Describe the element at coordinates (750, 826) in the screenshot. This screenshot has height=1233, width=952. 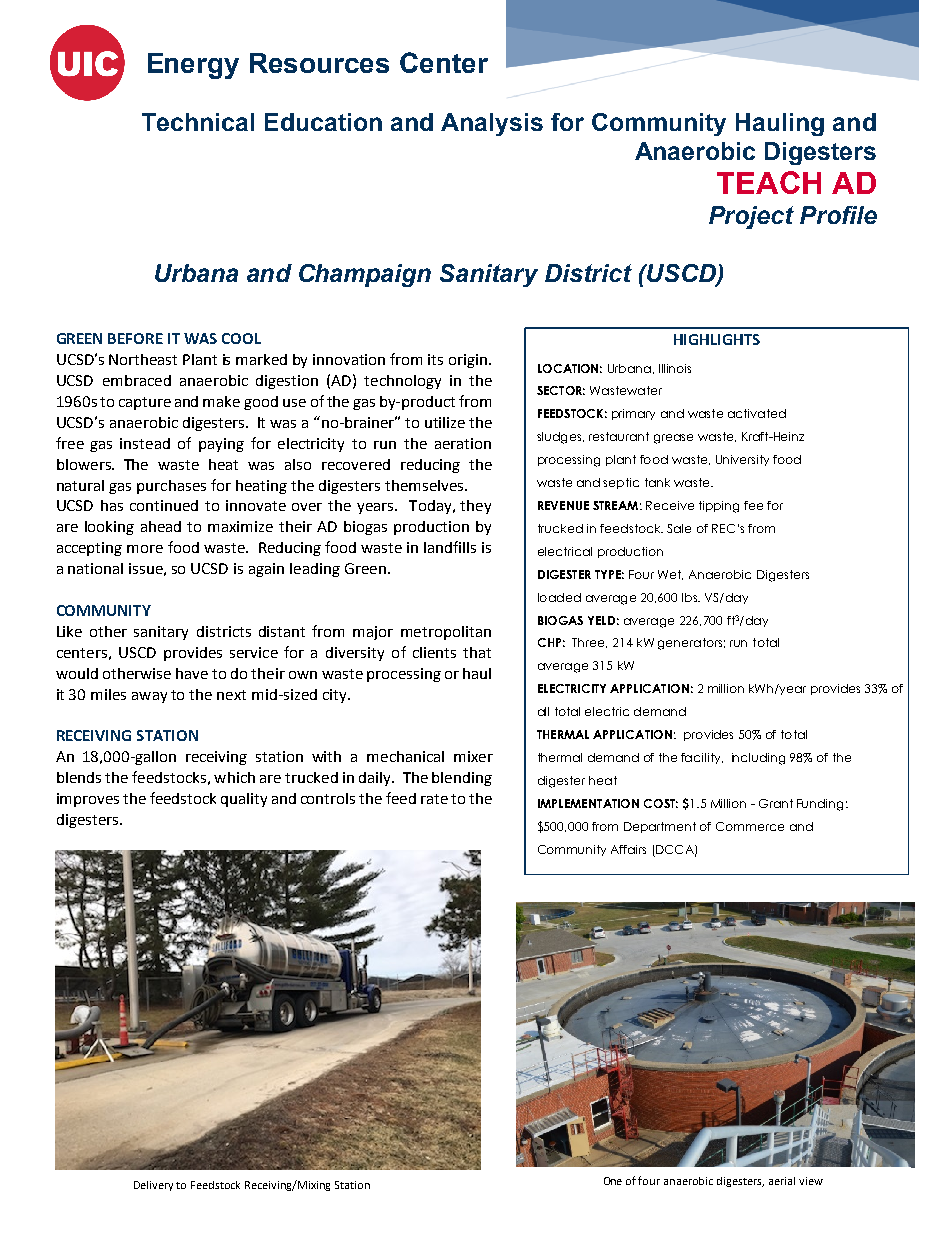
I see `Commerce` at that location.
